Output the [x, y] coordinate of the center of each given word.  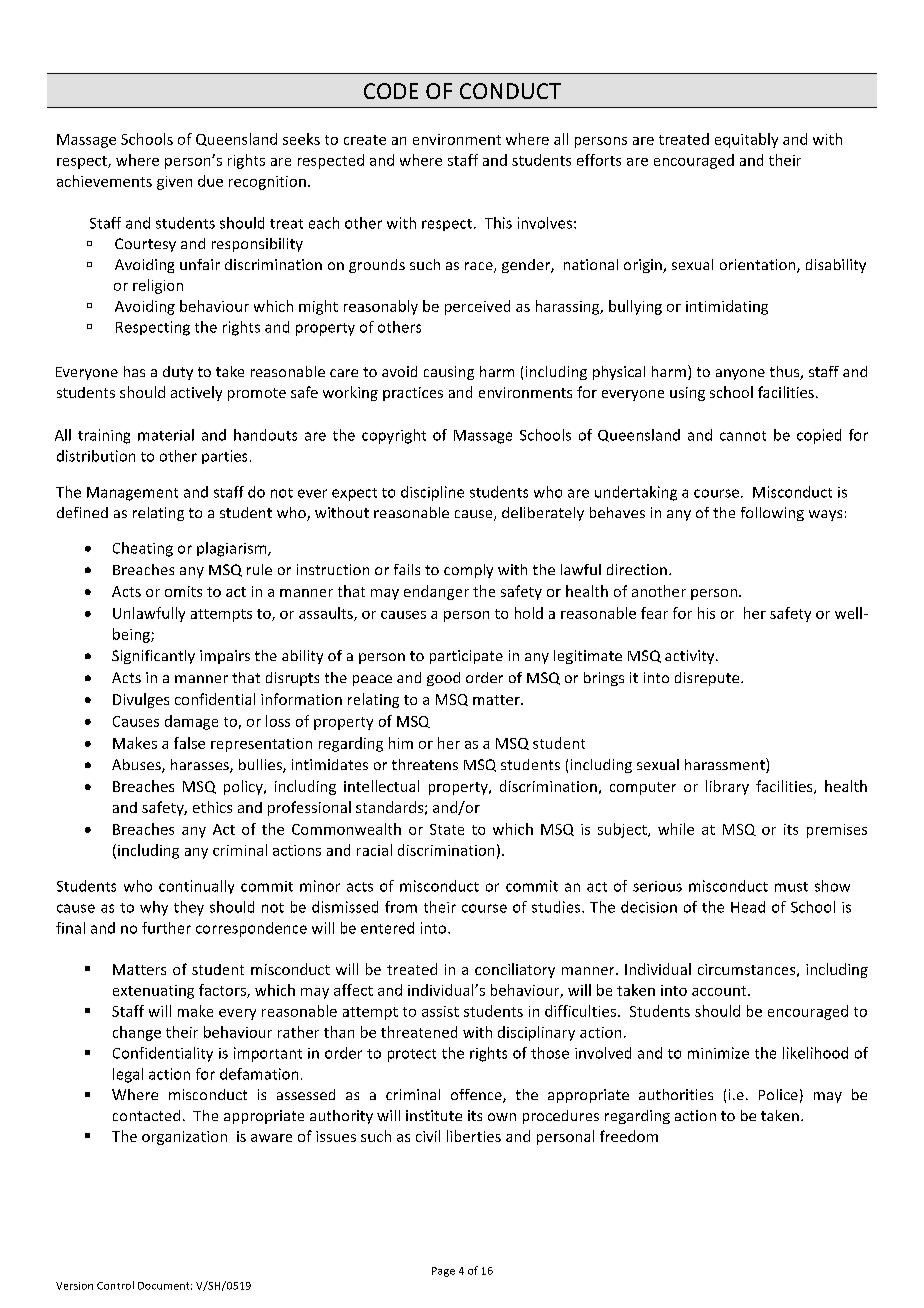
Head [748, 907]
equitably [746, 140]
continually [196, 887]
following [772, 514]
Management [132, 494]
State [447, 829]
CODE [391, 91]
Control [115, 1285]
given [174, 183]
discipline [432, 493]
